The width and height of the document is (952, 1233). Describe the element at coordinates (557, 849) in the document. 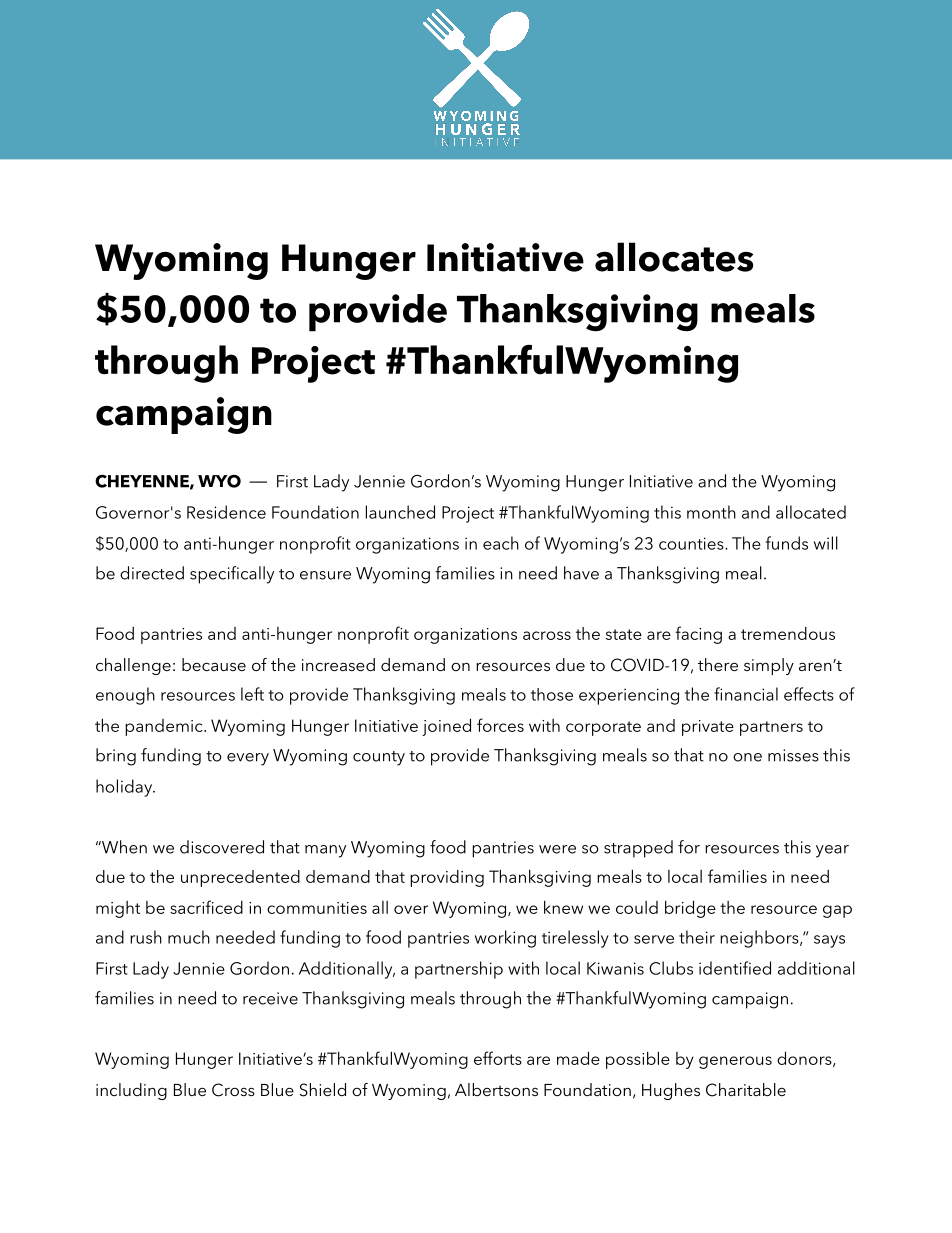

I see `were` at that location.
